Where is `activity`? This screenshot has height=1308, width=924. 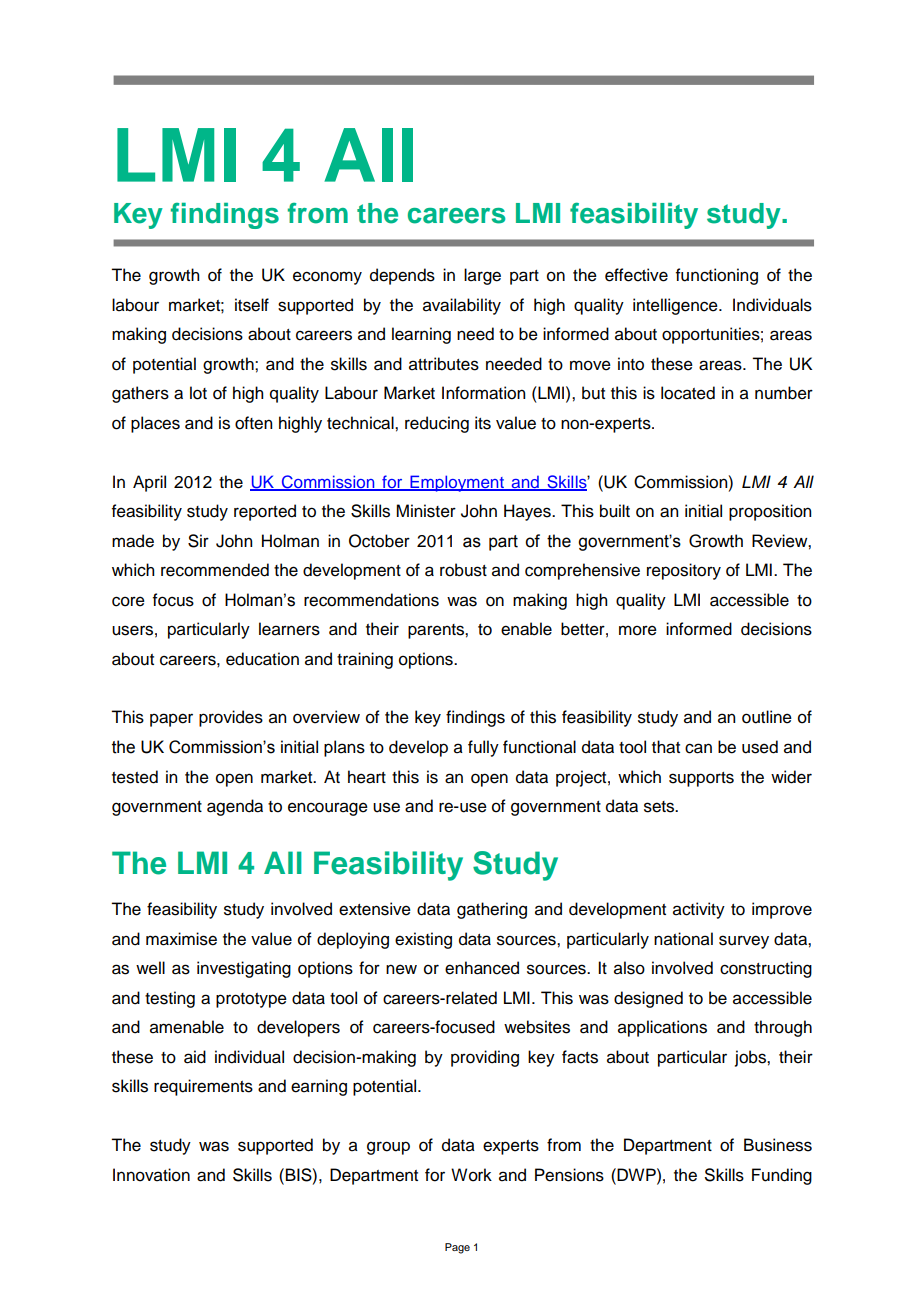
activity is located at coordinates (699, 910).
